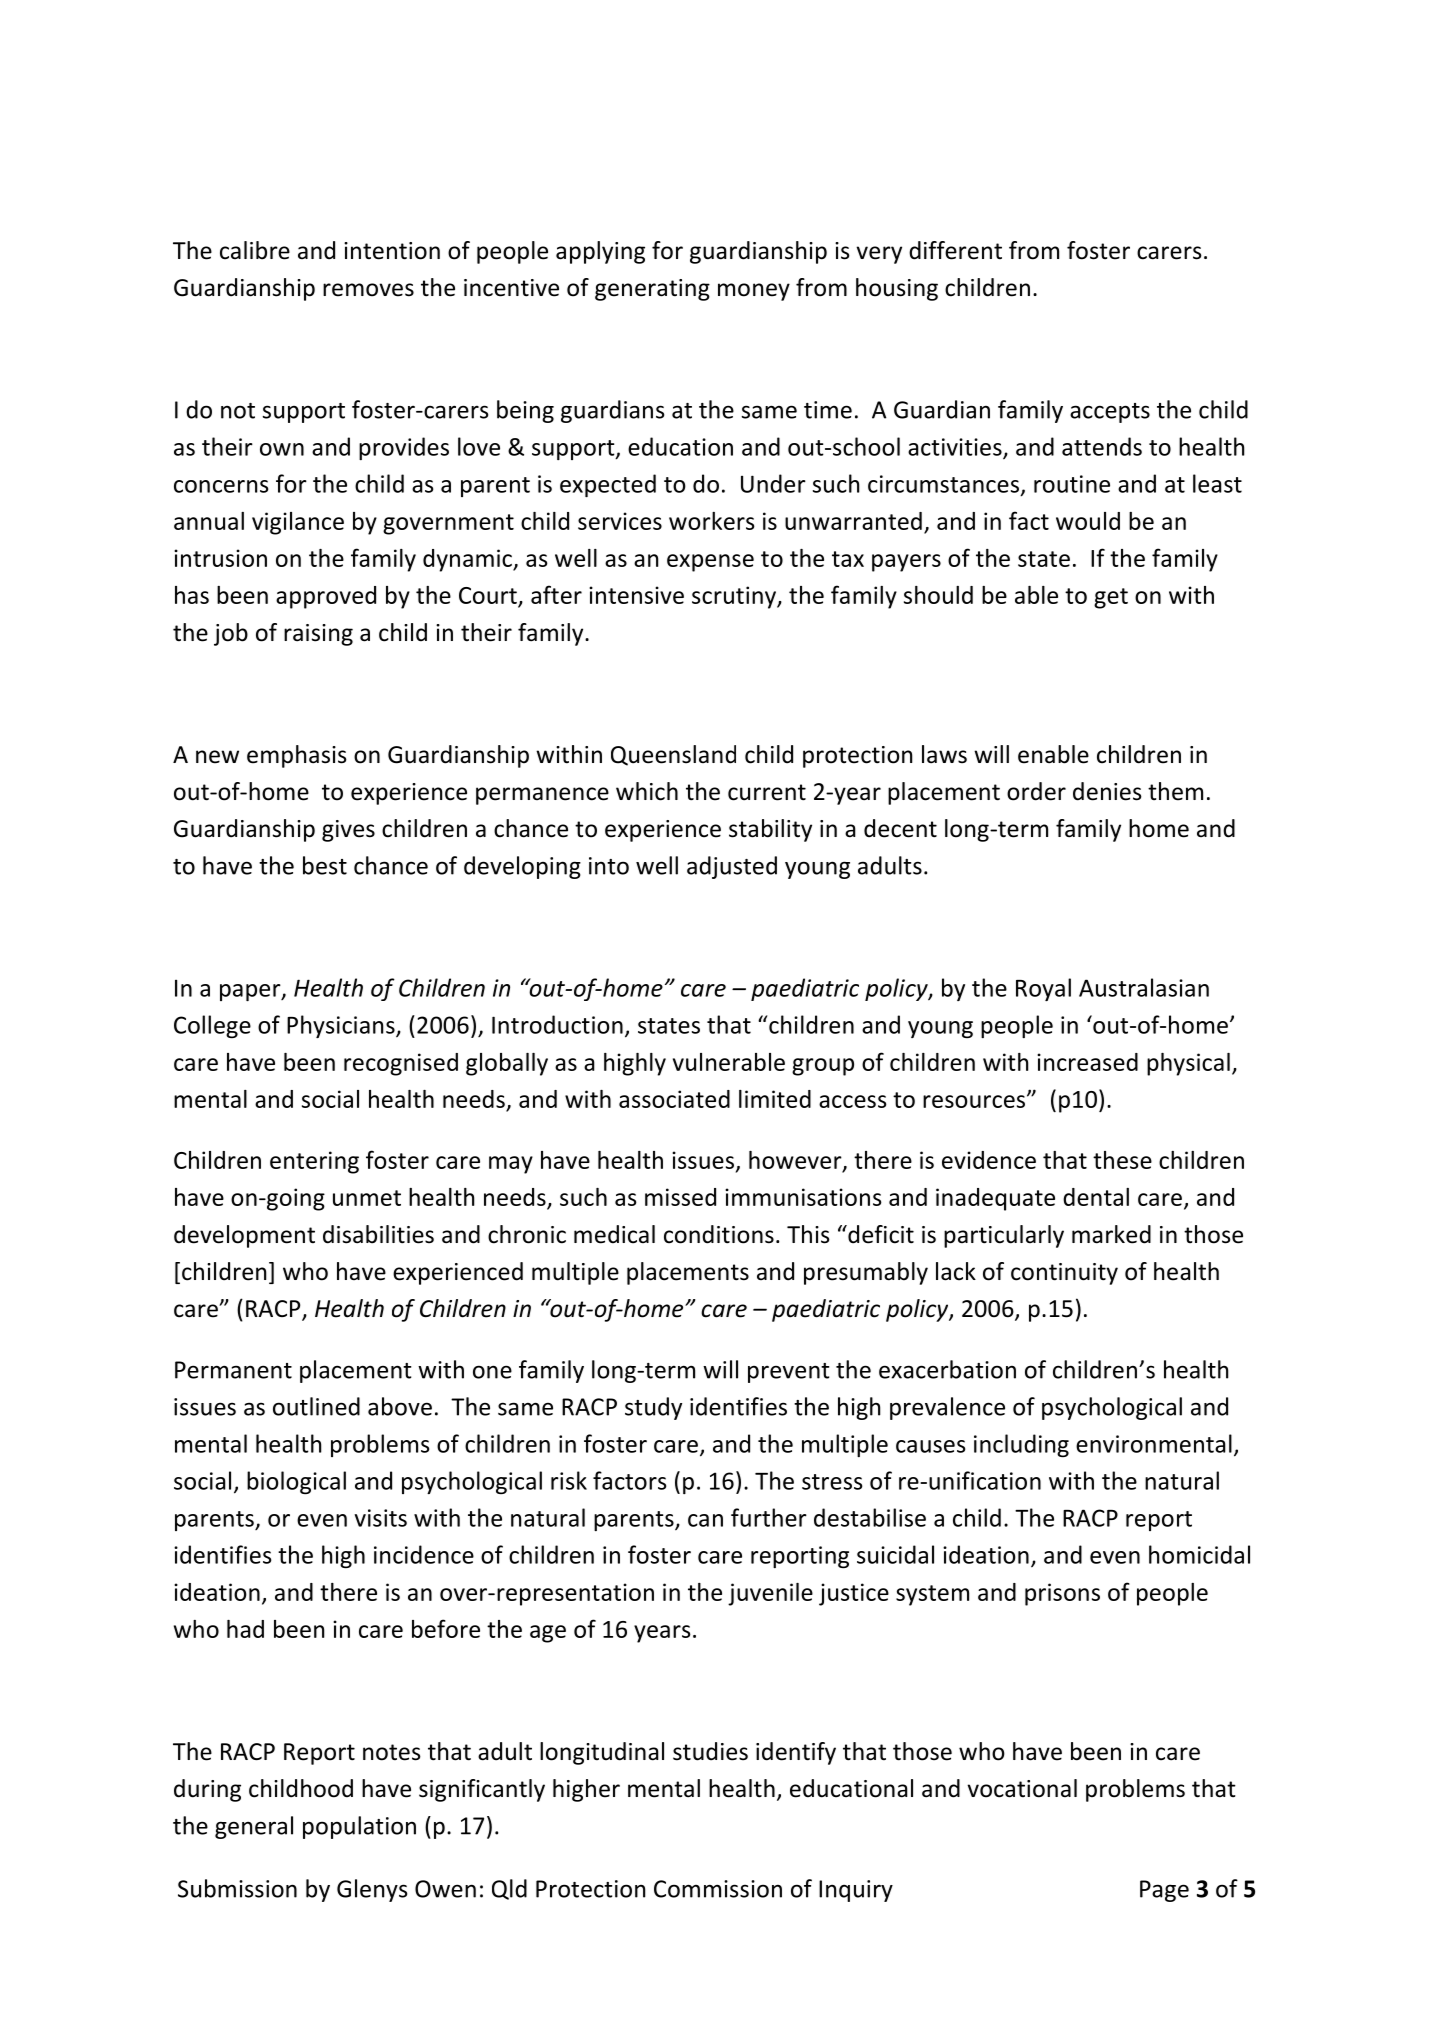 The image size is (1429, 2022). Describe the element at coordinates (1021, 1445) in the page. I see `including` at that location.
